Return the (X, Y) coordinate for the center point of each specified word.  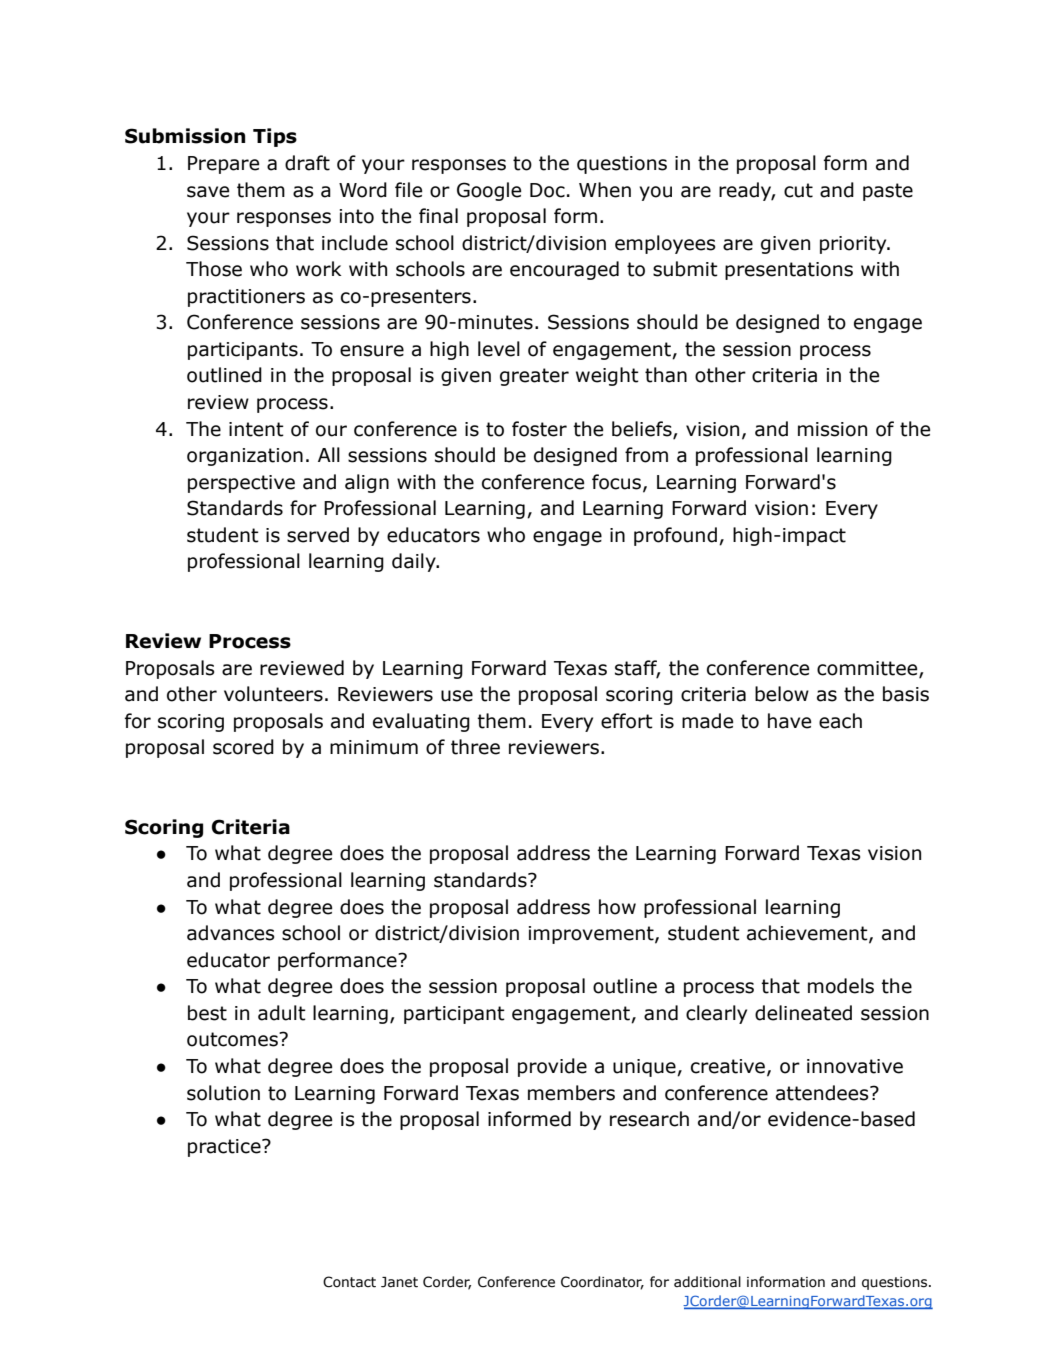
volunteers (273, 694)
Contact (349, 1282)
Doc (547, 190)
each (840, 721)
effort (627, 721)
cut (798, 190)
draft (307, 163)
